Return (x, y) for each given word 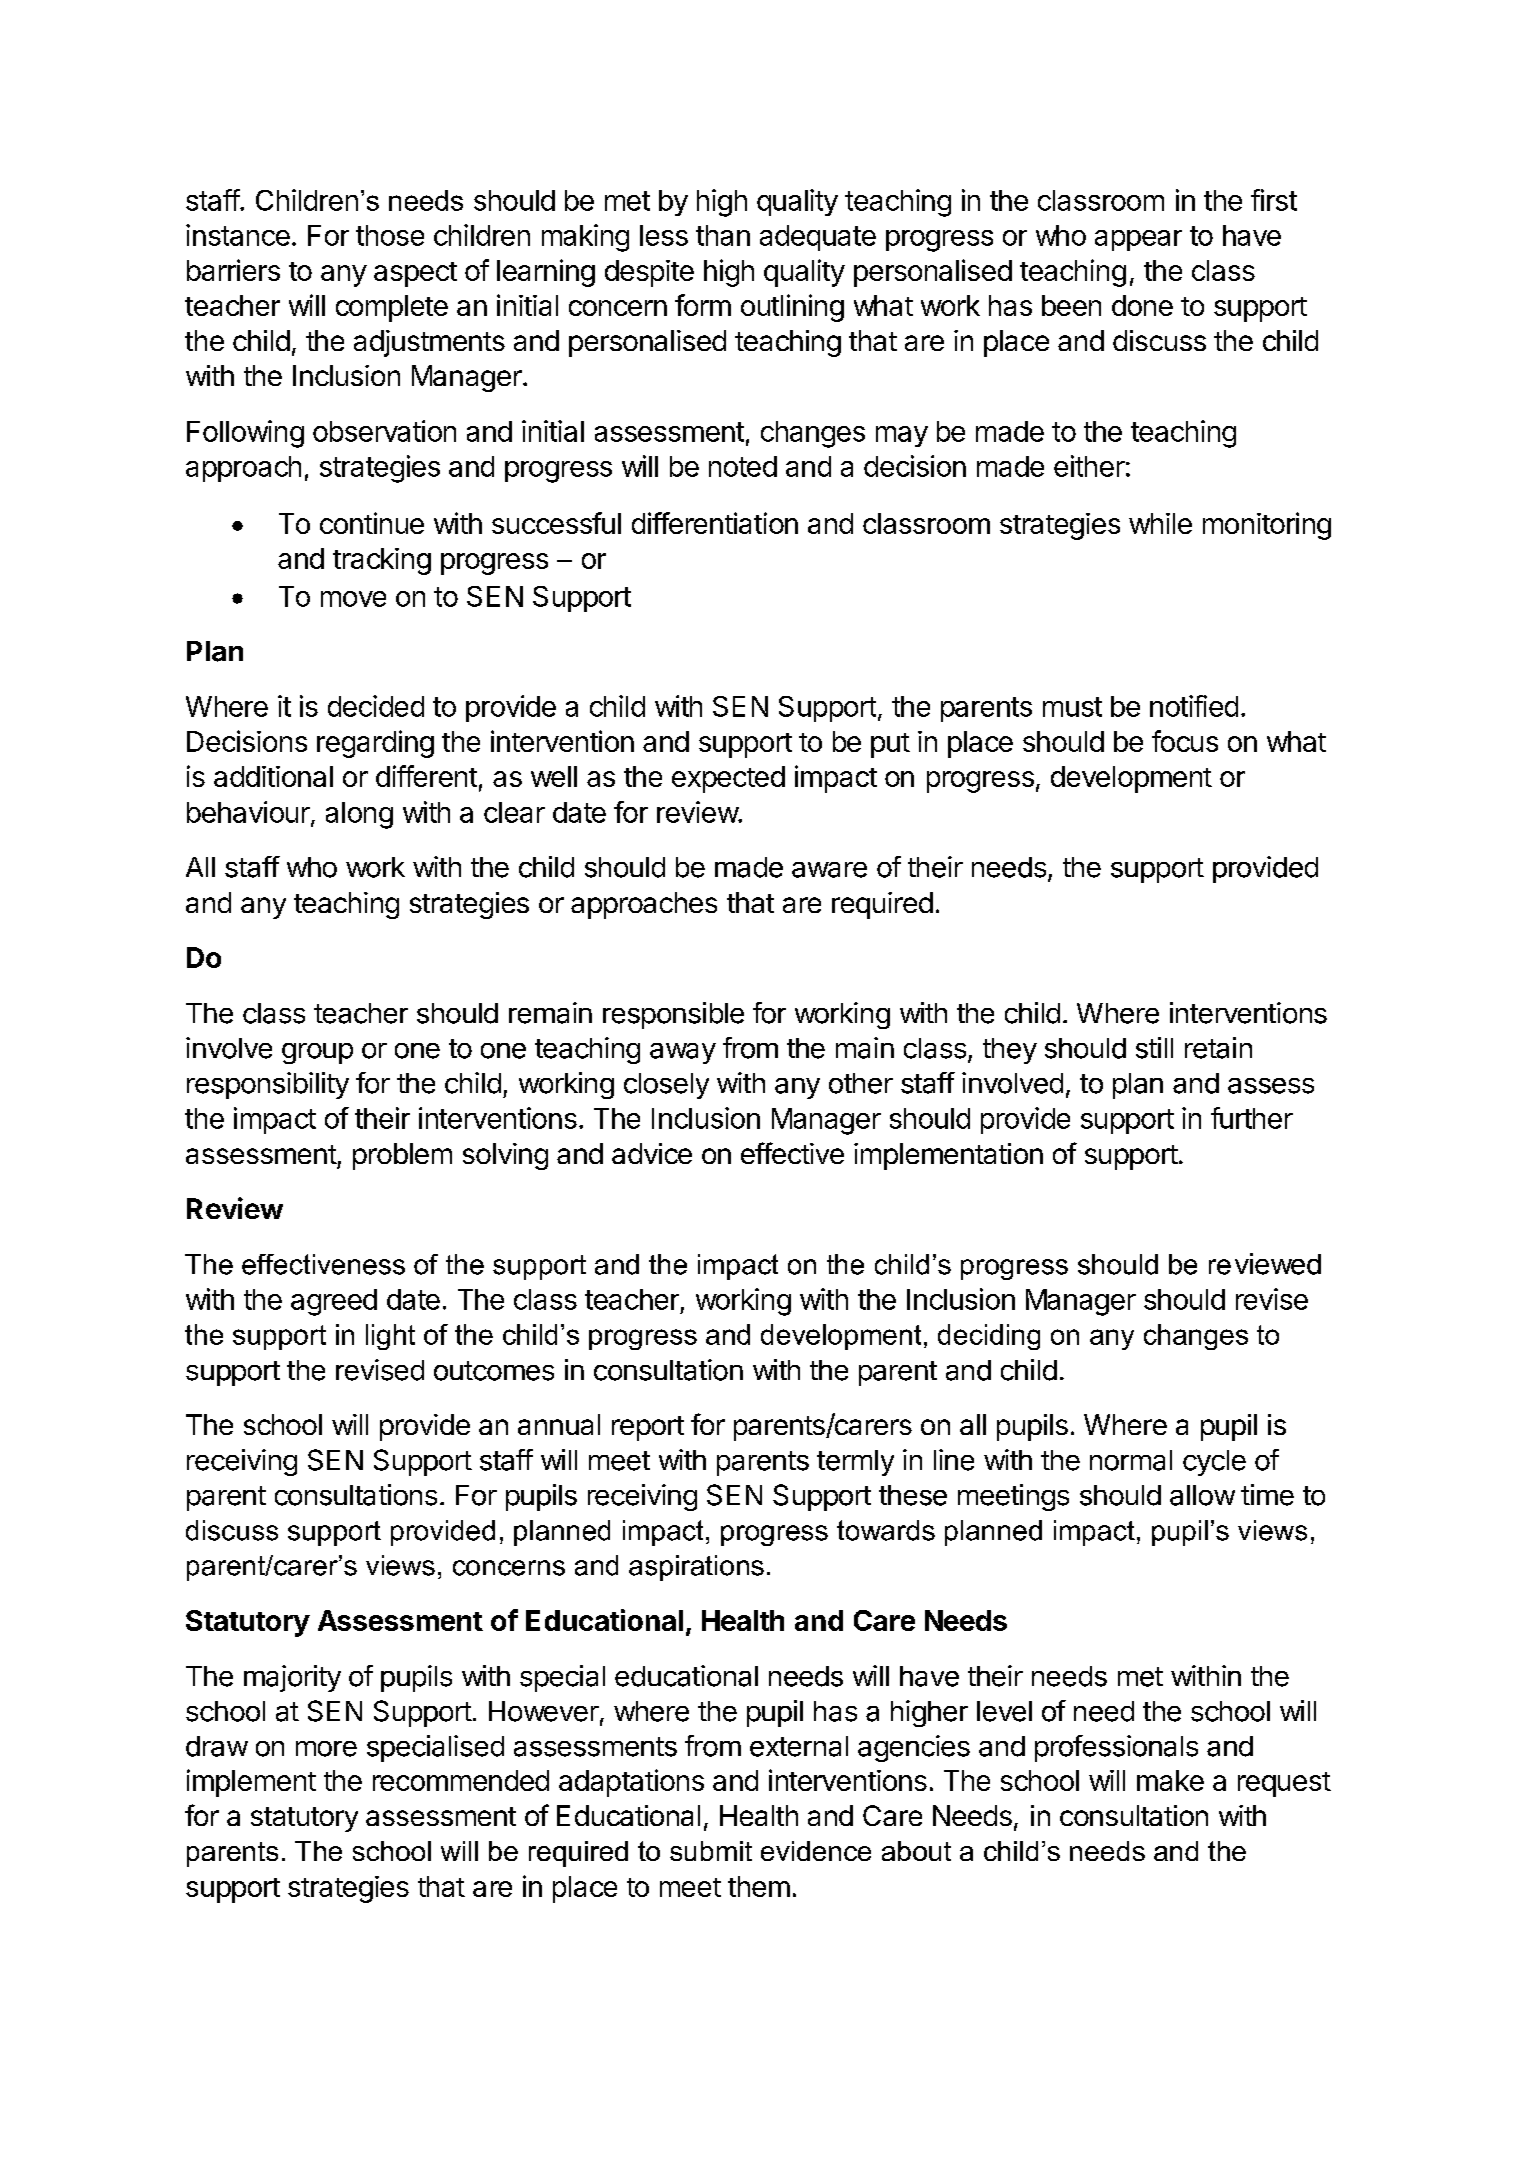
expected (728, 779)
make (1170, 1780)
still (1154, 1048)
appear (1138, 240)
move (353, 599)
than (723, 235)
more (326, 1749)
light (390, 1337)
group (317, 1053)
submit (711, 1851)
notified (1194, 706)
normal (1131, 1460)
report (648, 1428)
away (683, 1053)
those (390, 235)
